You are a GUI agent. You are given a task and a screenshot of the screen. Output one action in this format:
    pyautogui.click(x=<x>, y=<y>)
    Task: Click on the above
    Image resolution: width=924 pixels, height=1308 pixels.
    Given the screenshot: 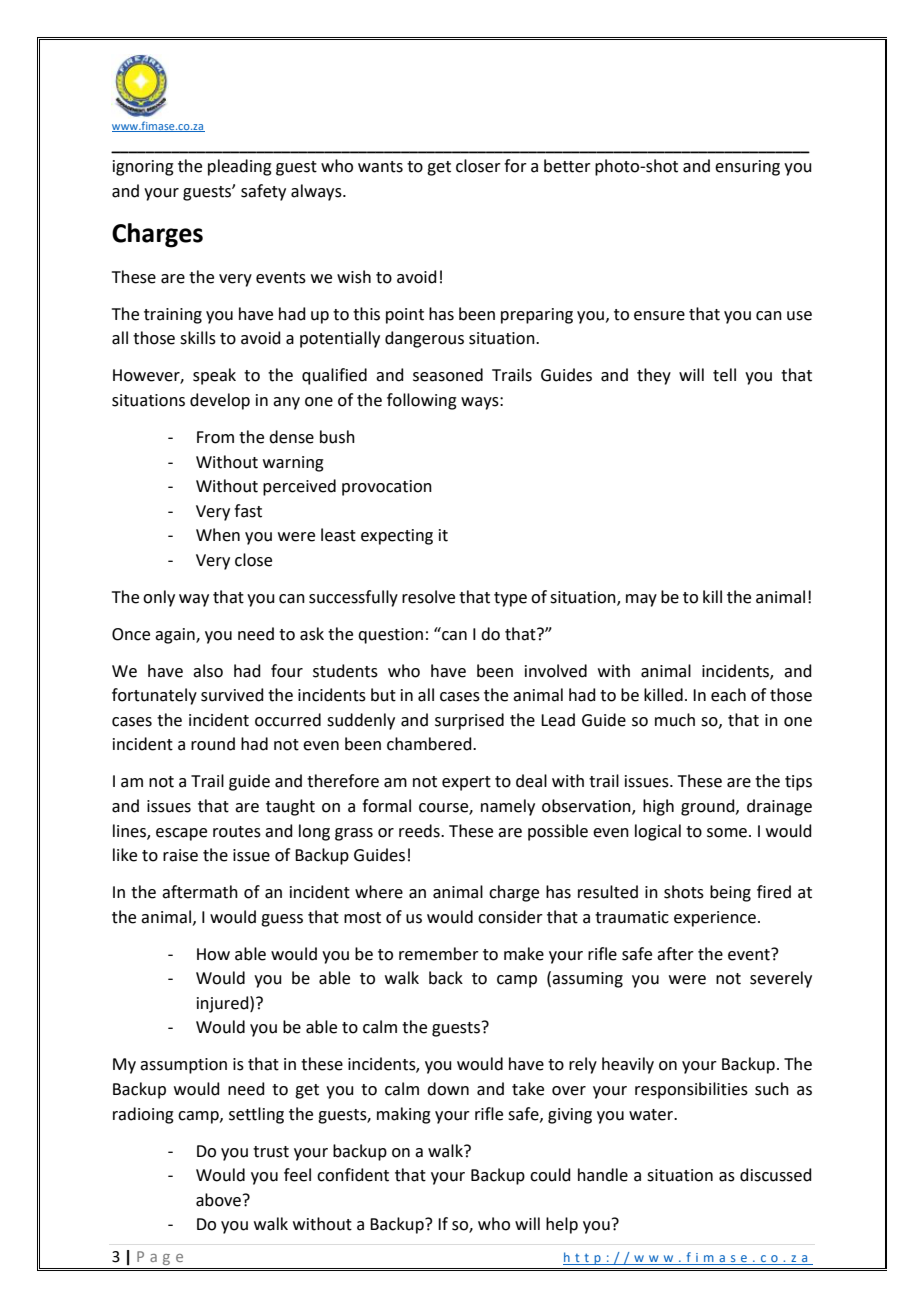 What is the action you would take?
    pyautogui.click(x=218, y=1200)
